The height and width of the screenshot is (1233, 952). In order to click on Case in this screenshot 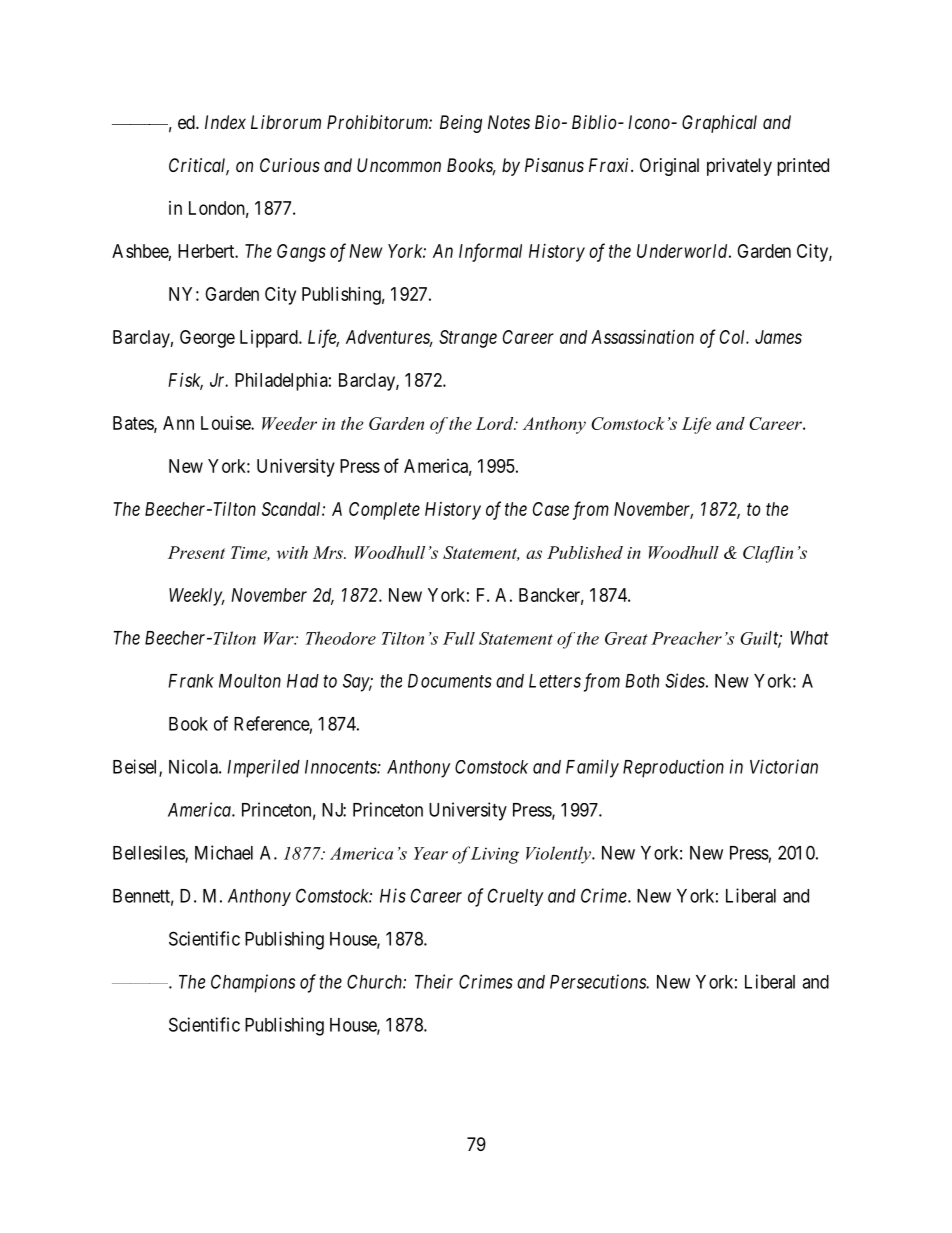, I will do `click(551, 509)`.
